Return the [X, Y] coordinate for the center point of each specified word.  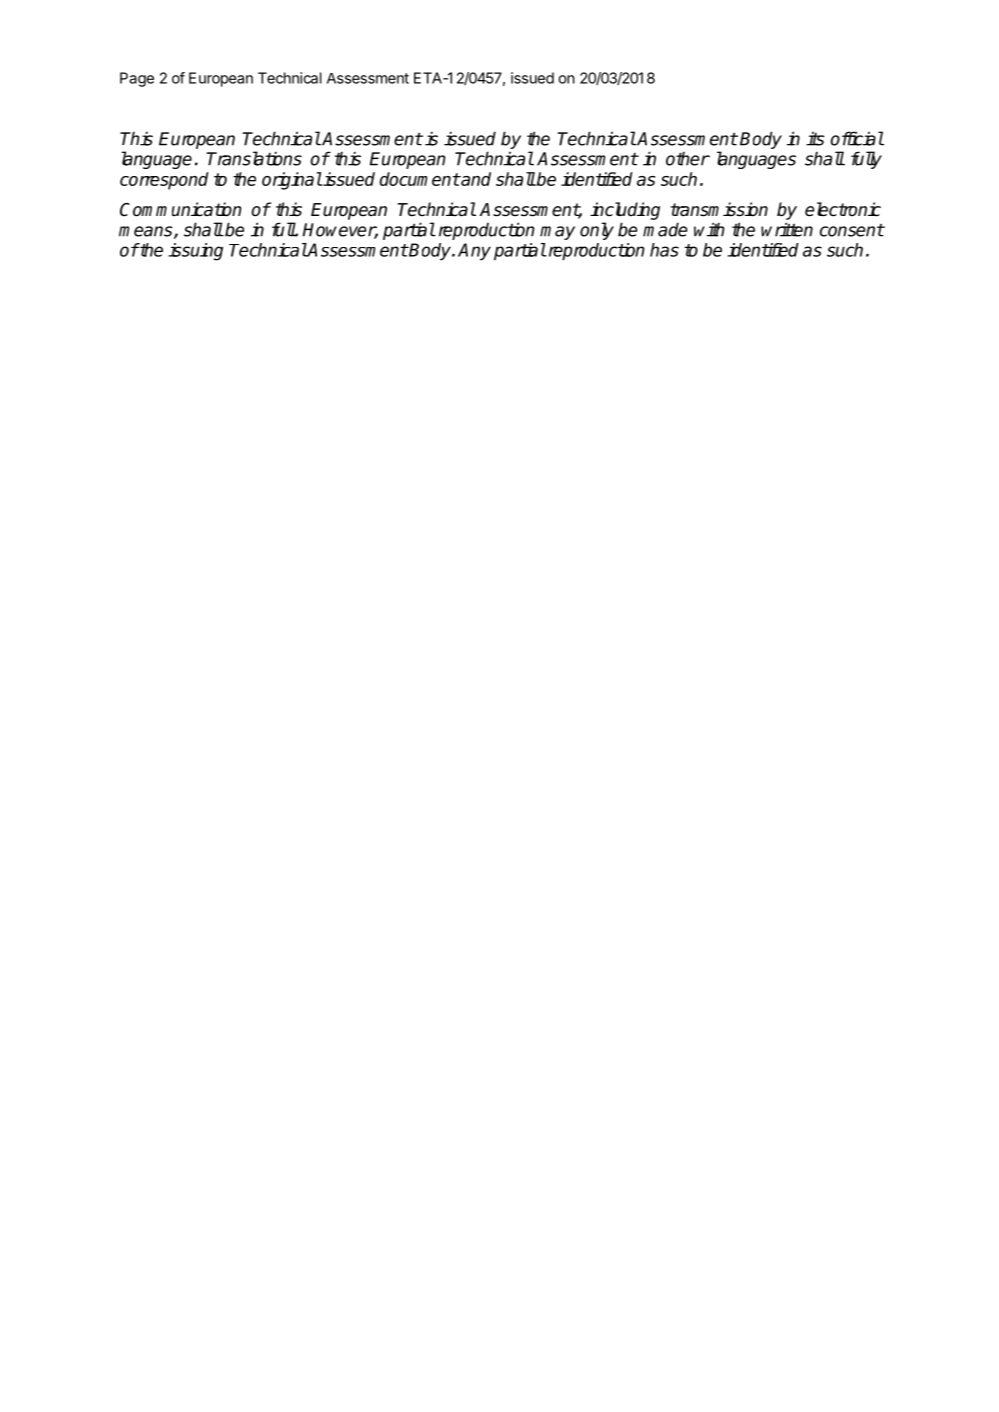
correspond [164, 181]
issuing [195, 252]
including [625, 211]
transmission [719, 209]
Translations [254, 158]
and [475, 179]
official [857, 138]
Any [474, 251]
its [815, 138]
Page [137, 79]
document [419, 179]
